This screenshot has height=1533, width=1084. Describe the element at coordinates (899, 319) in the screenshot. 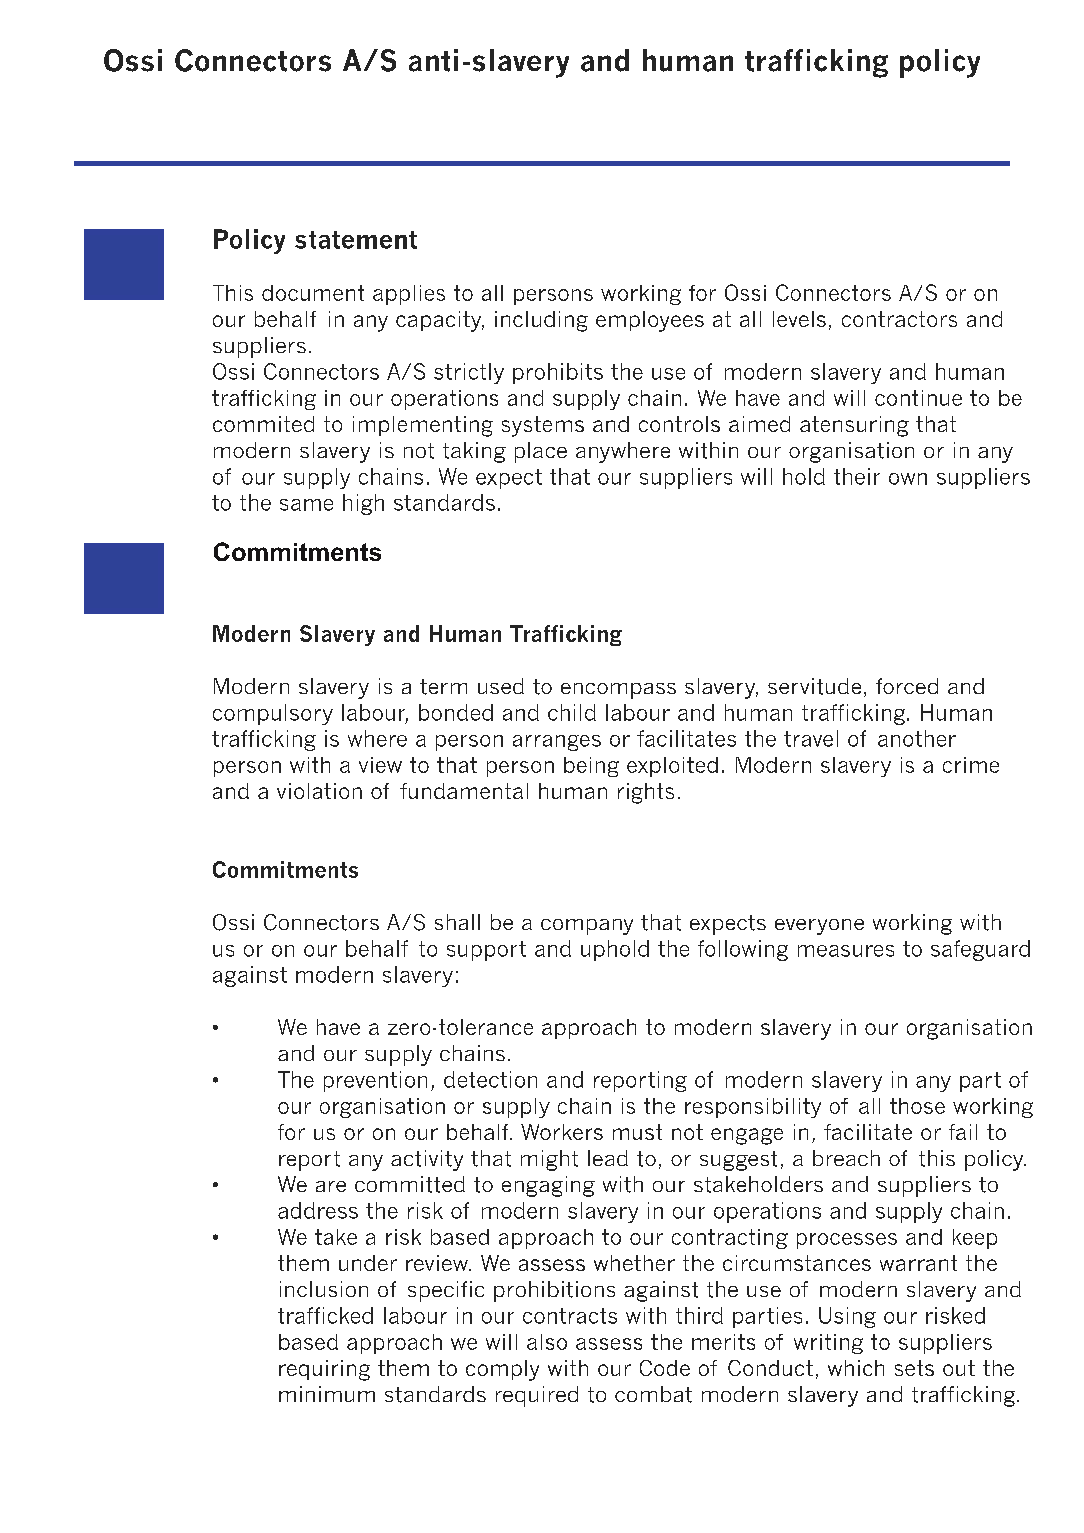

I see `contractors` at that location.
